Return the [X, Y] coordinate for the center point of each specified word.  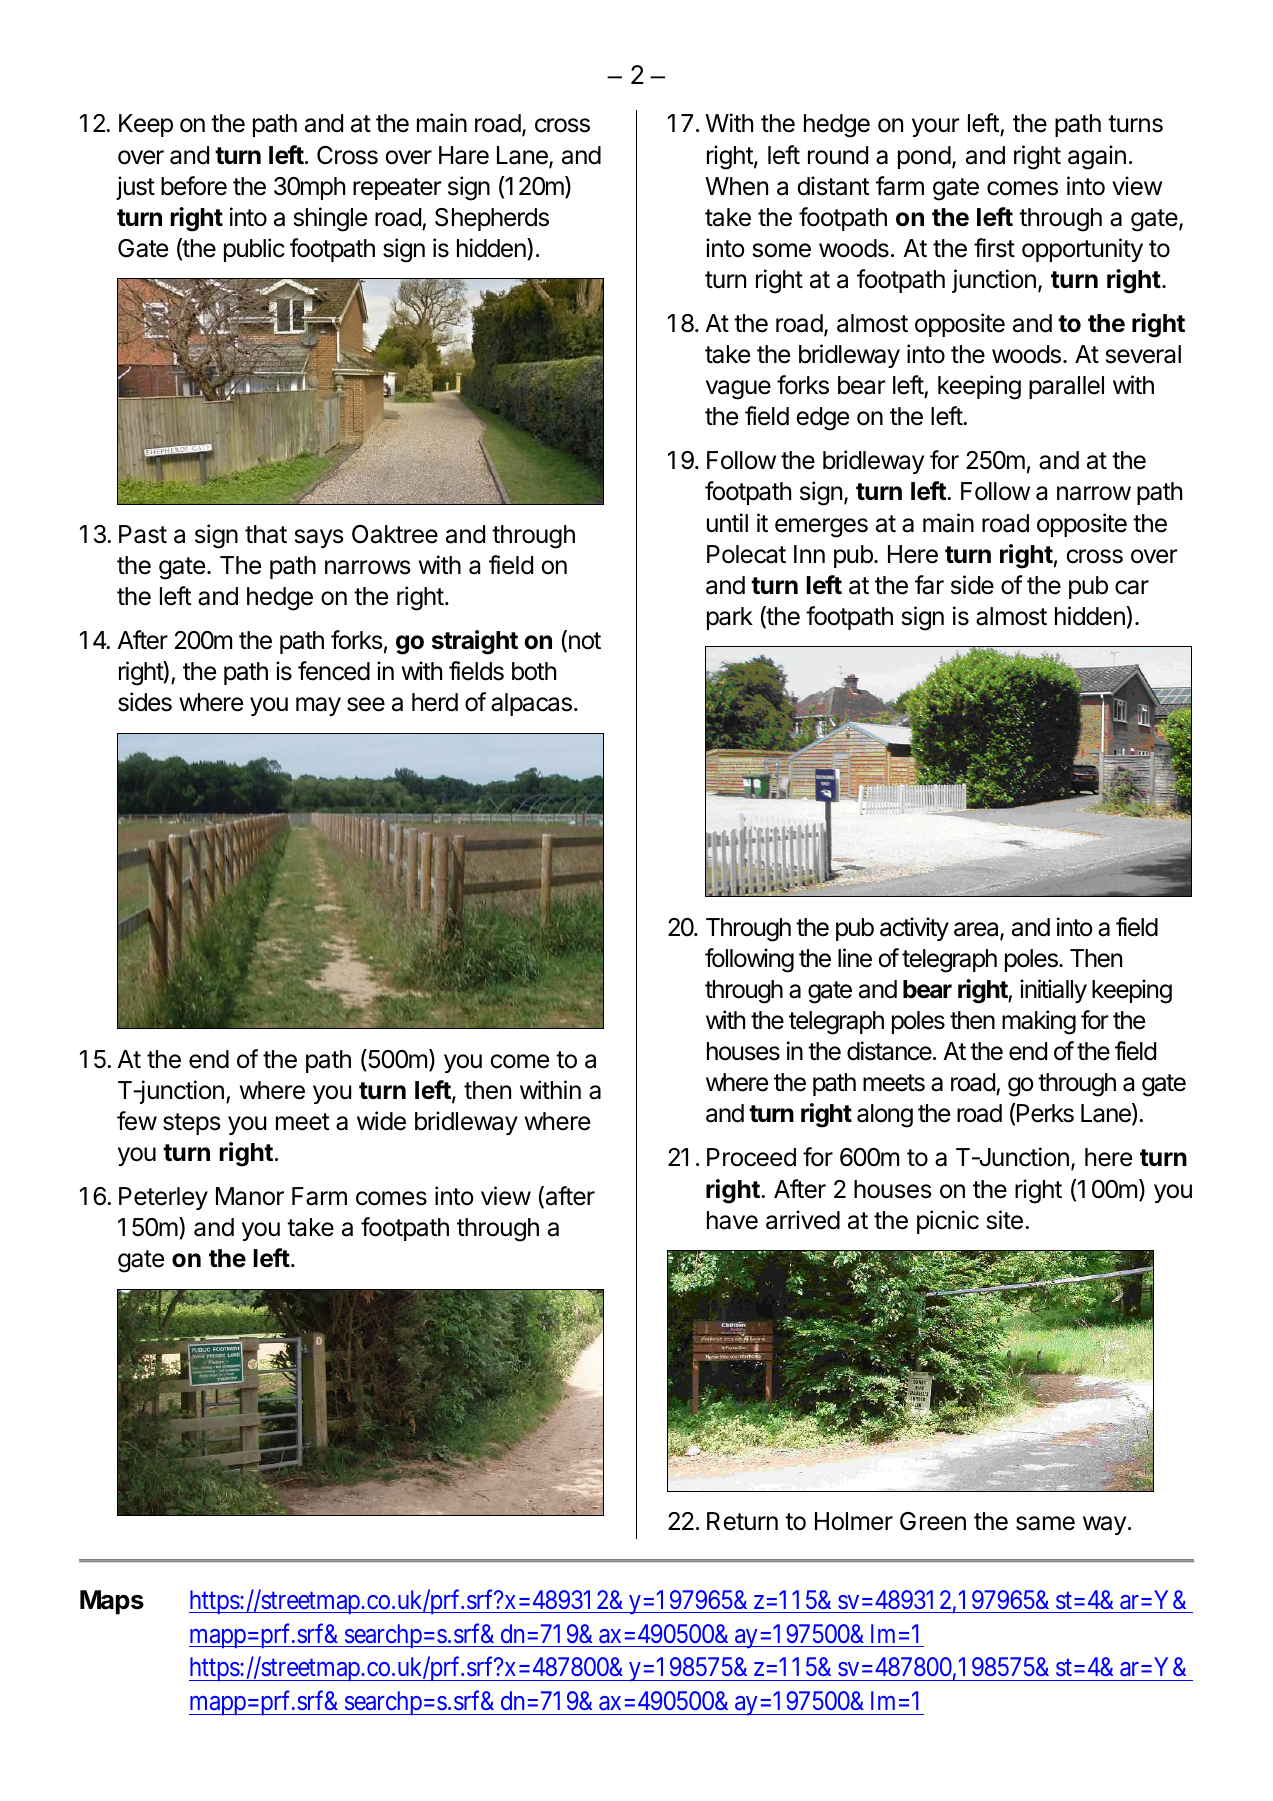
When [736, 186]
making [1039, 1022]
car [1132, 587]
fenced [334, 671]
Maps [112, 1602]
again [1097, 157]
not [585, 641]
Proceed [751, 1157]
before [194, 186]
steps [192, 1124]
